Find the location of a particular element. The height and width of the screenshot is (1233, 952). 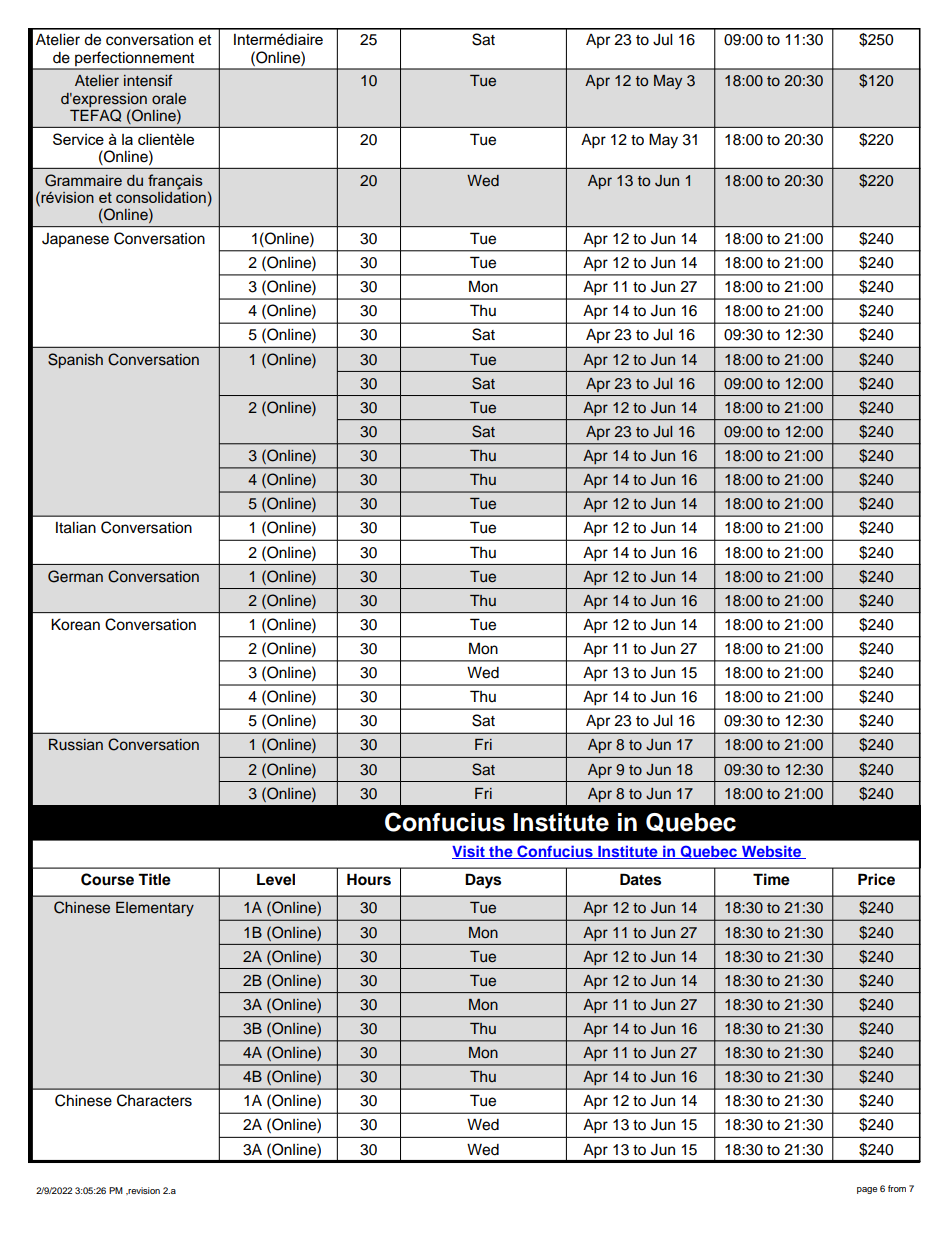

Characters is located at coordinates (154, 1100).
